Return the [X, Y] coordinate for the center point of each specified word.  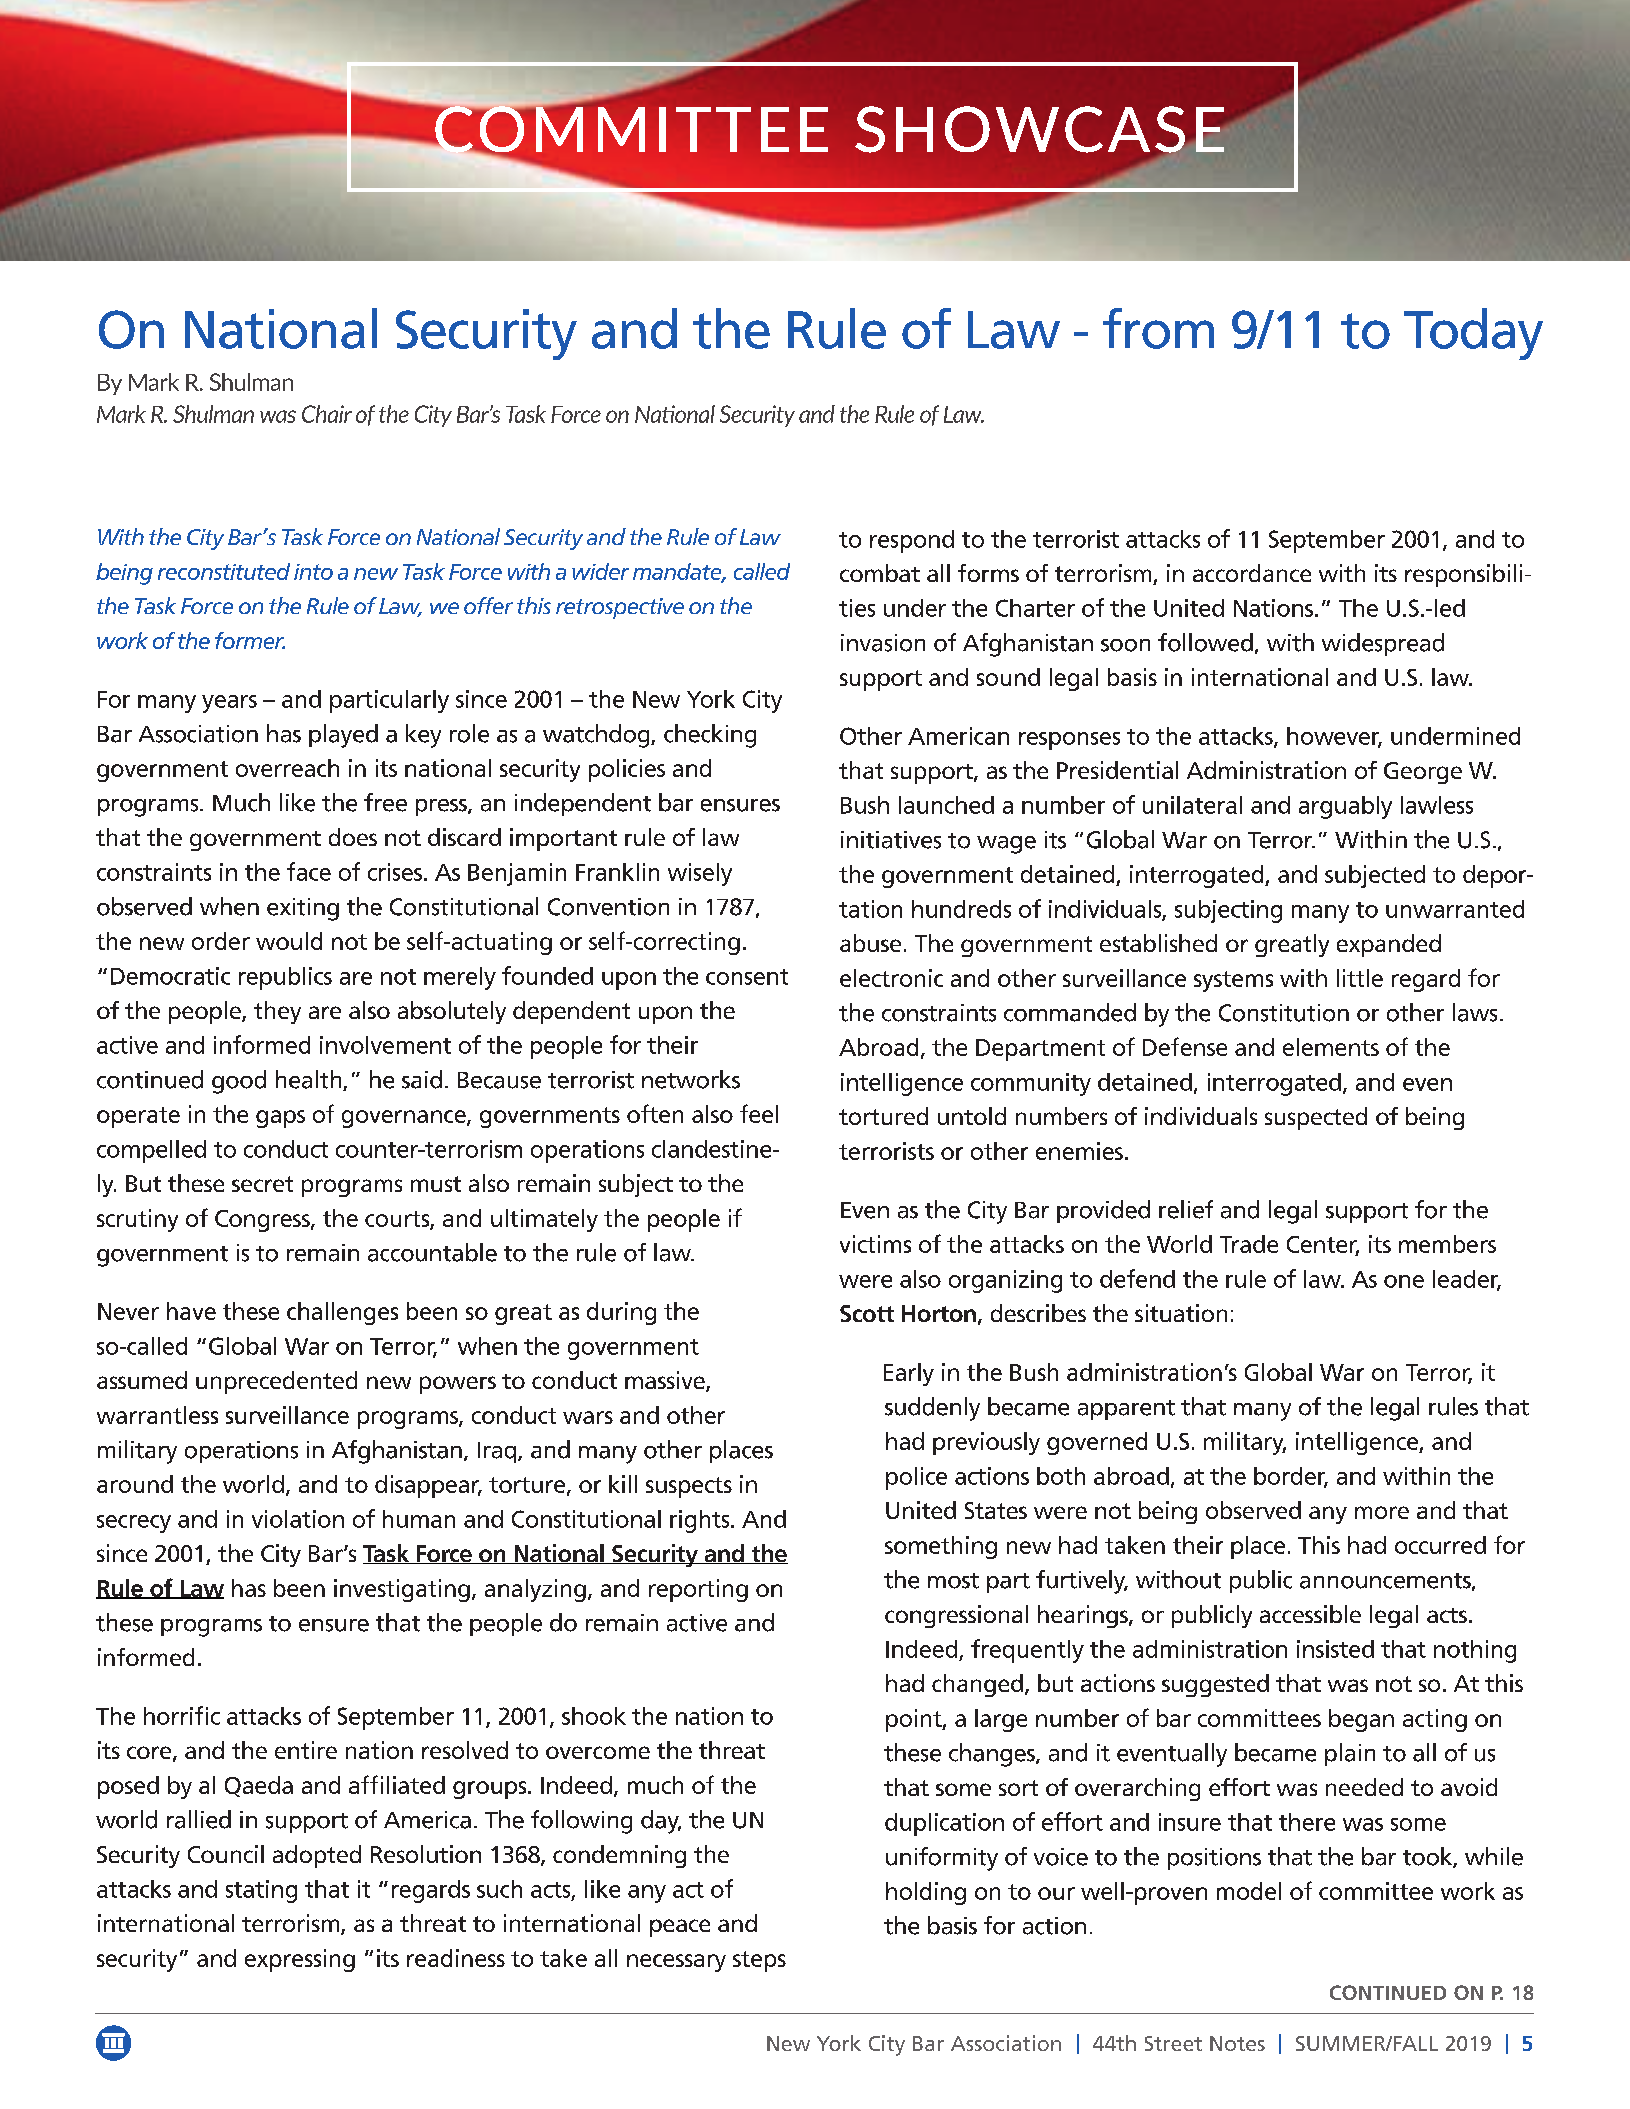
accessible [1310, 1614]
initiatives [891, 840]
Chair [327, 414]
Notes [1237, 2043]
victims [875, 1244]
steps [759, 1961]
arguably [1345, 807]
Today [1473, 334]
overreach [287, 768]
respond [912, 541]
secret [262, 1184]
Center [1323, 1246]
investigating [402, 1590]
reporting [698, 1590]
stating [261, 1891]
